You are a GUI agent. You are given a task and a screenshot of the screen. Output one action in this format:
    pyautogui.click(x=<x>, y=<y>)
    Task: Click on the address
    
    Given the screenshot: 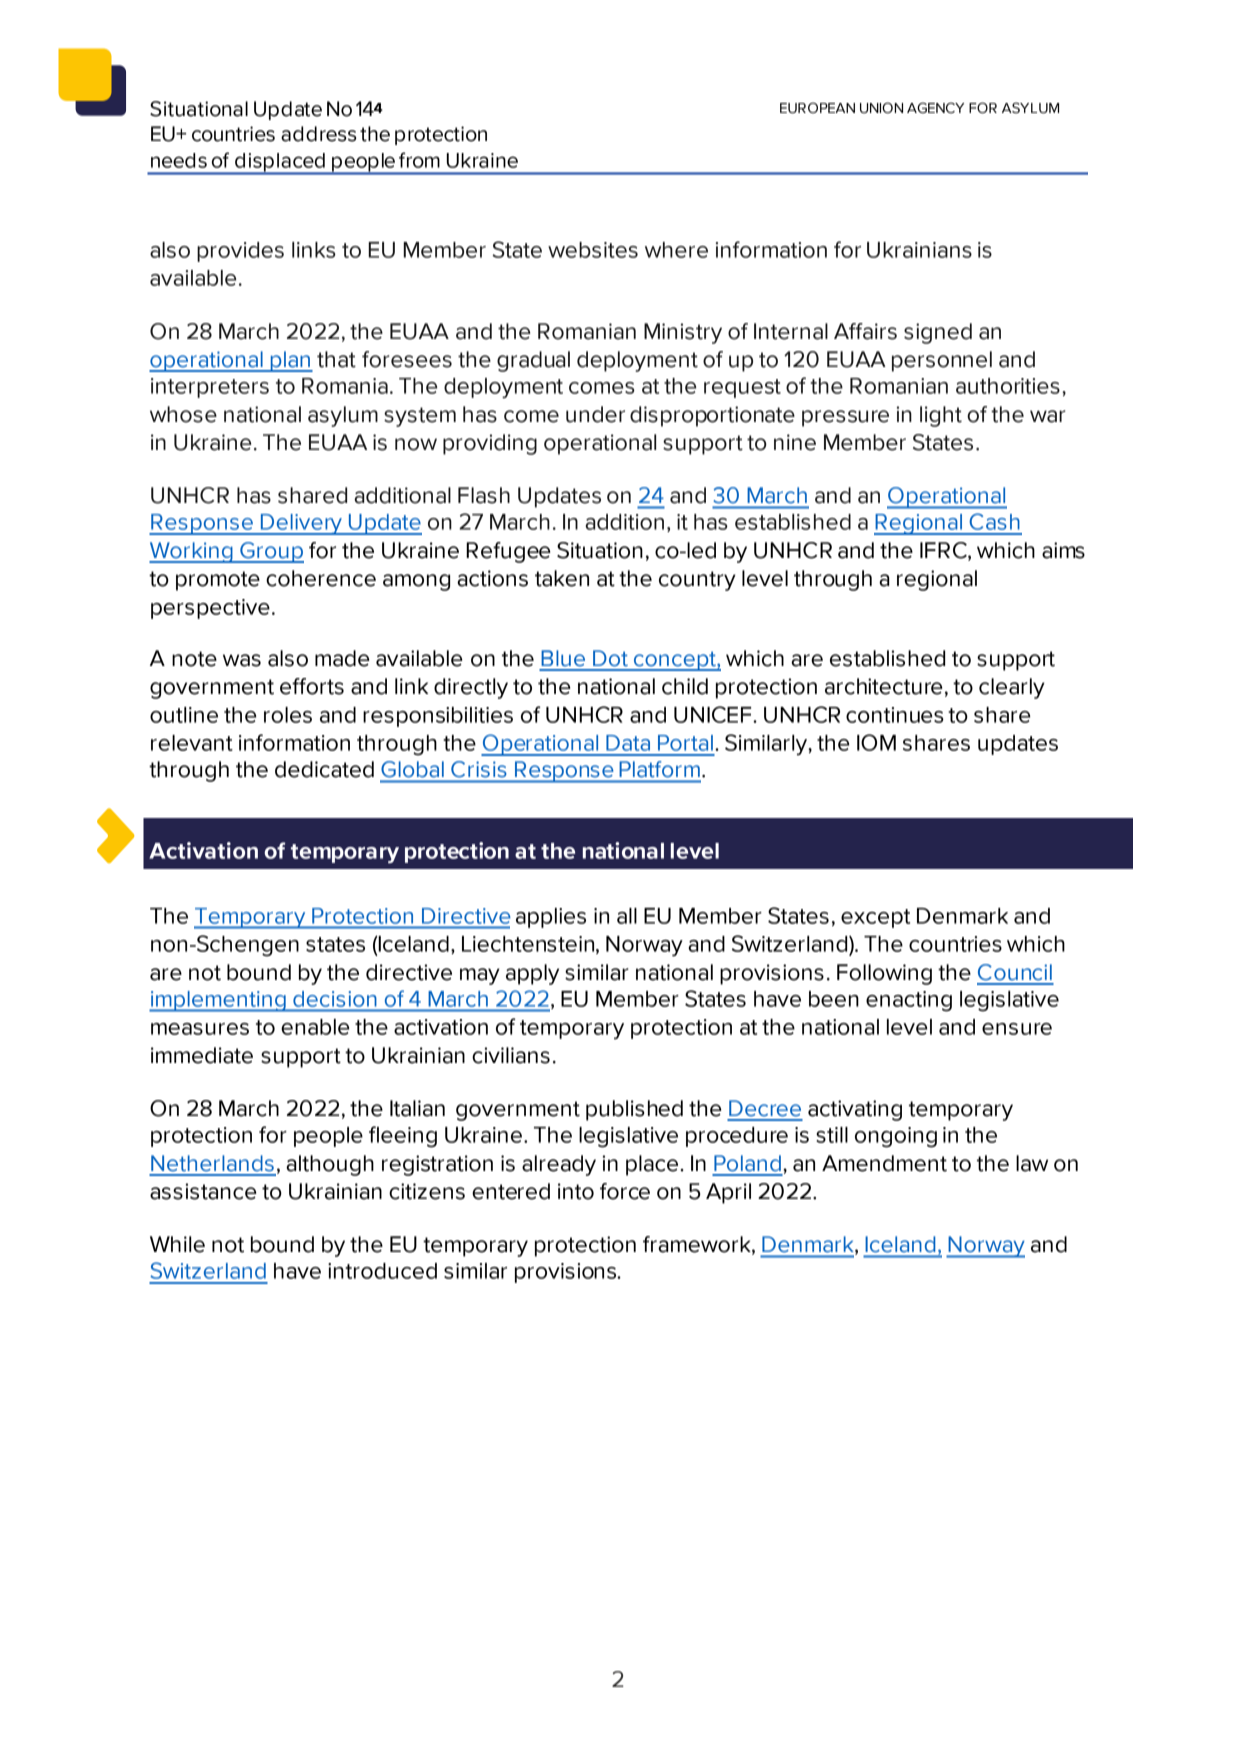 What is the action you would take?
    pyautogui.click(x=318, y=134)
